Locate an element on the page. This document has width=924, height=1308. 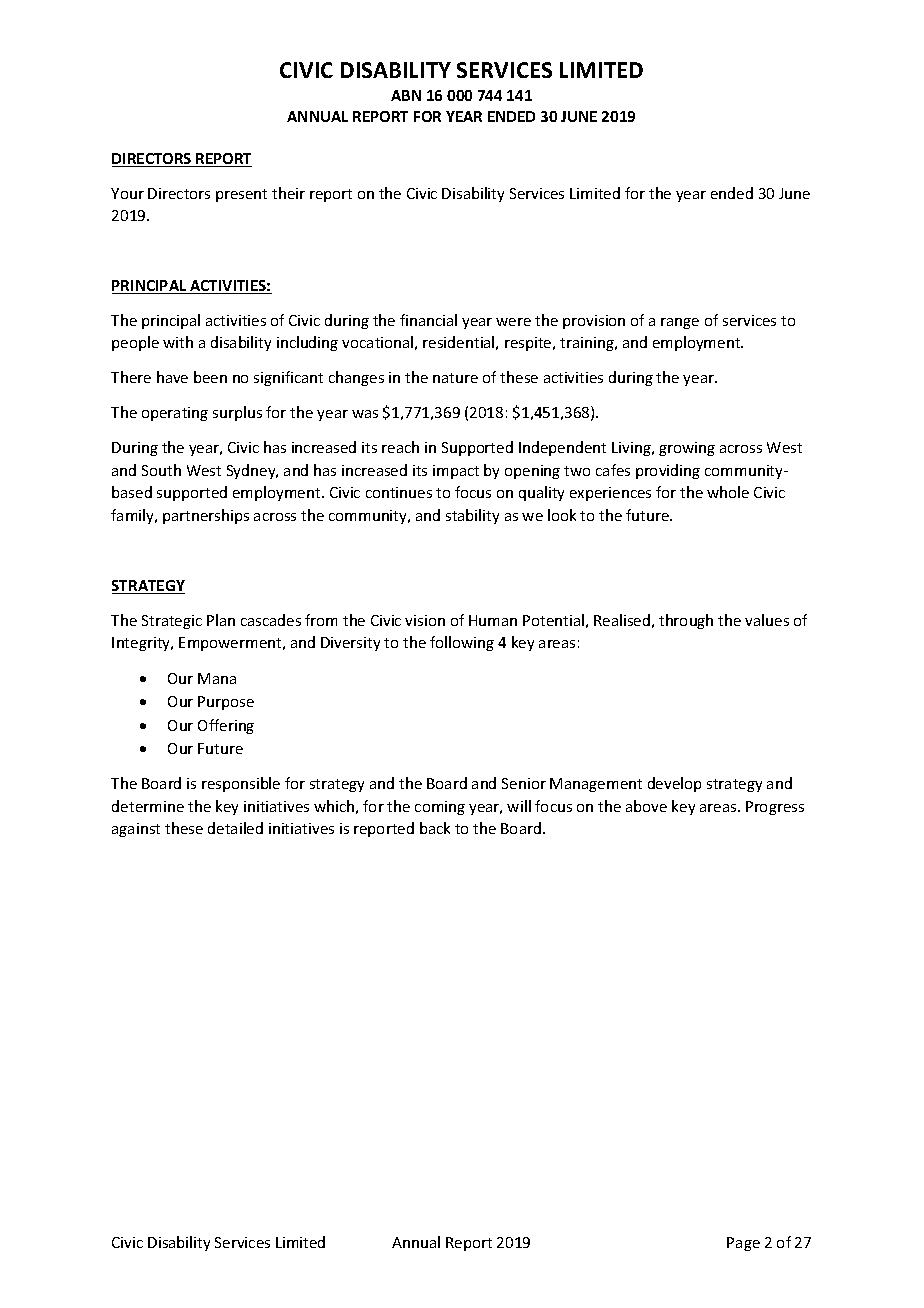
following is located at coordinates (462, 643).
